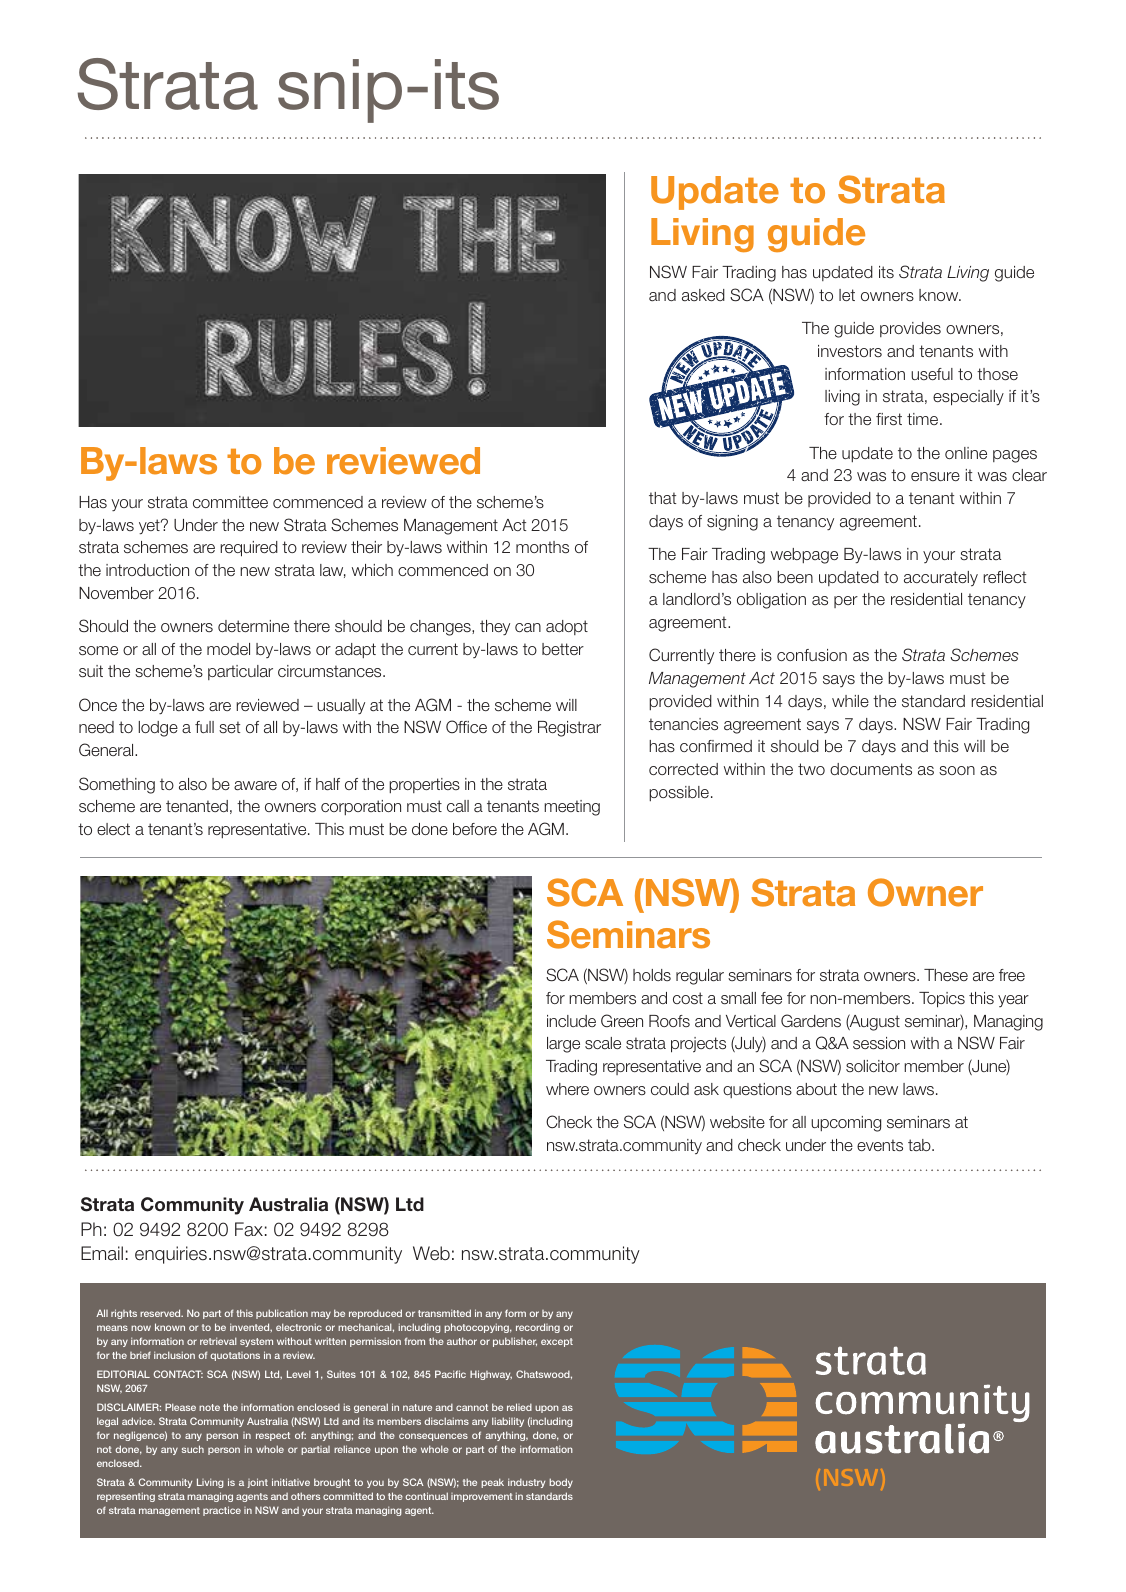  What do you see at coordinates (561, 1483) in the screenshot?
I see `body` at bounding box center [561, 1483].
